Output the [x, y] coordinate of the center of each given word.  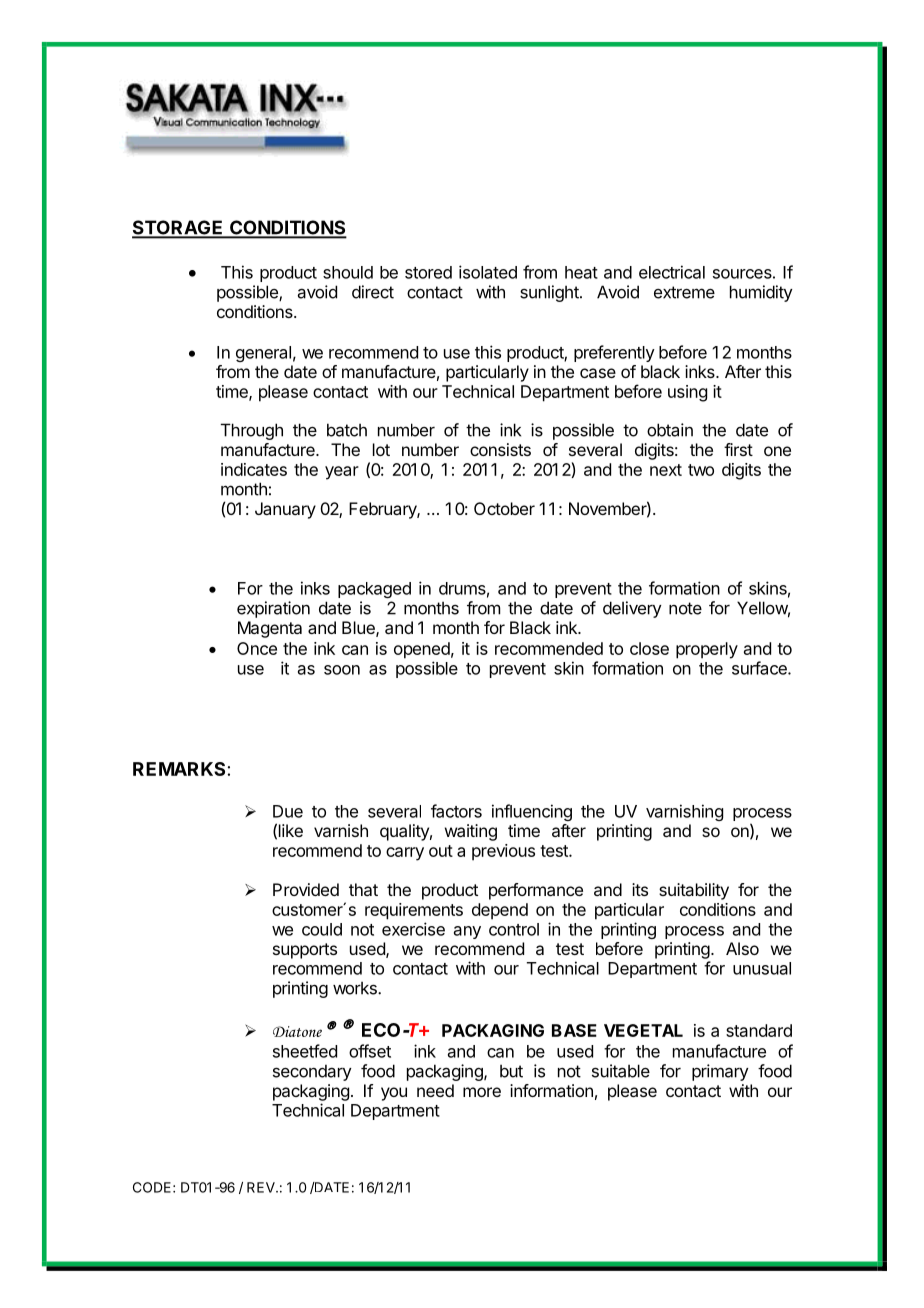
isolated [488, 272]
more [482, 1092]
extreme [684, 292]
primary [720, 1072]
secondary [312, 1072]
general [263, 354]
